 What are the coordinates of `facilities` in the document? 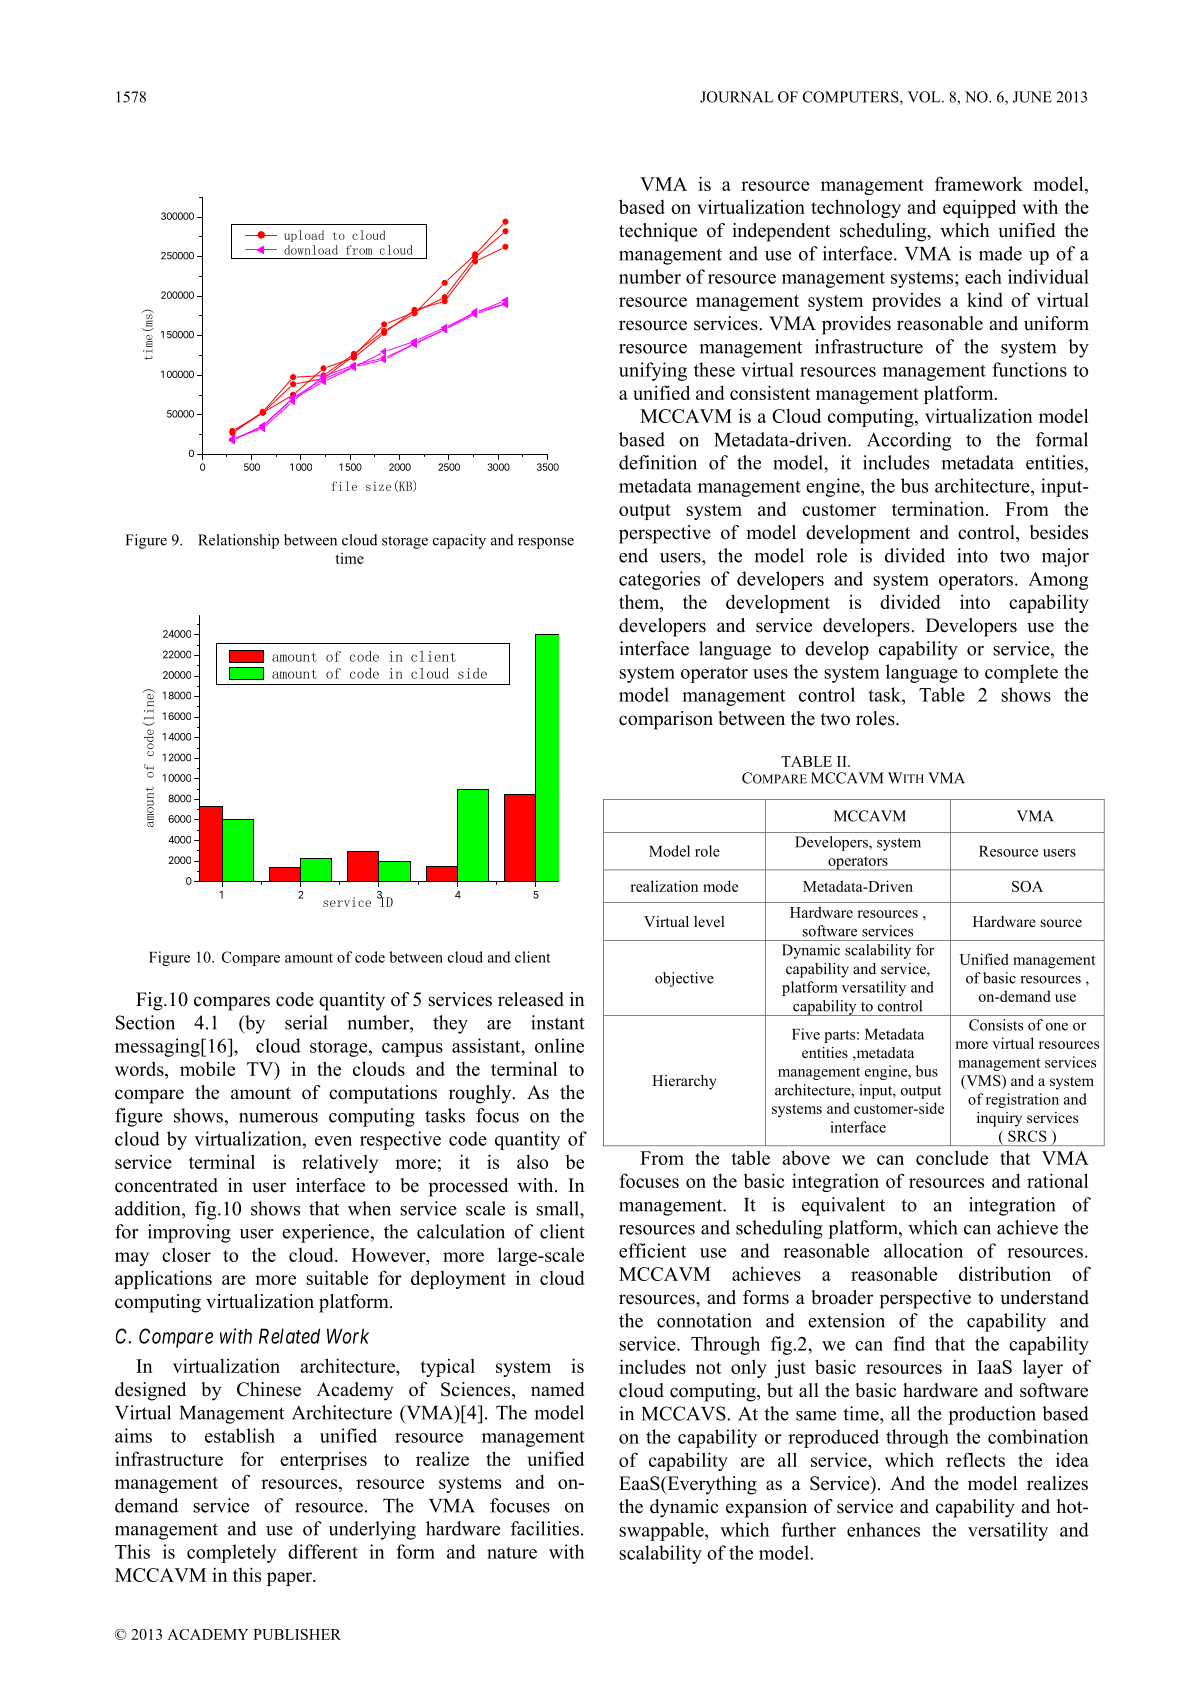 It's located at (545, 1528).
